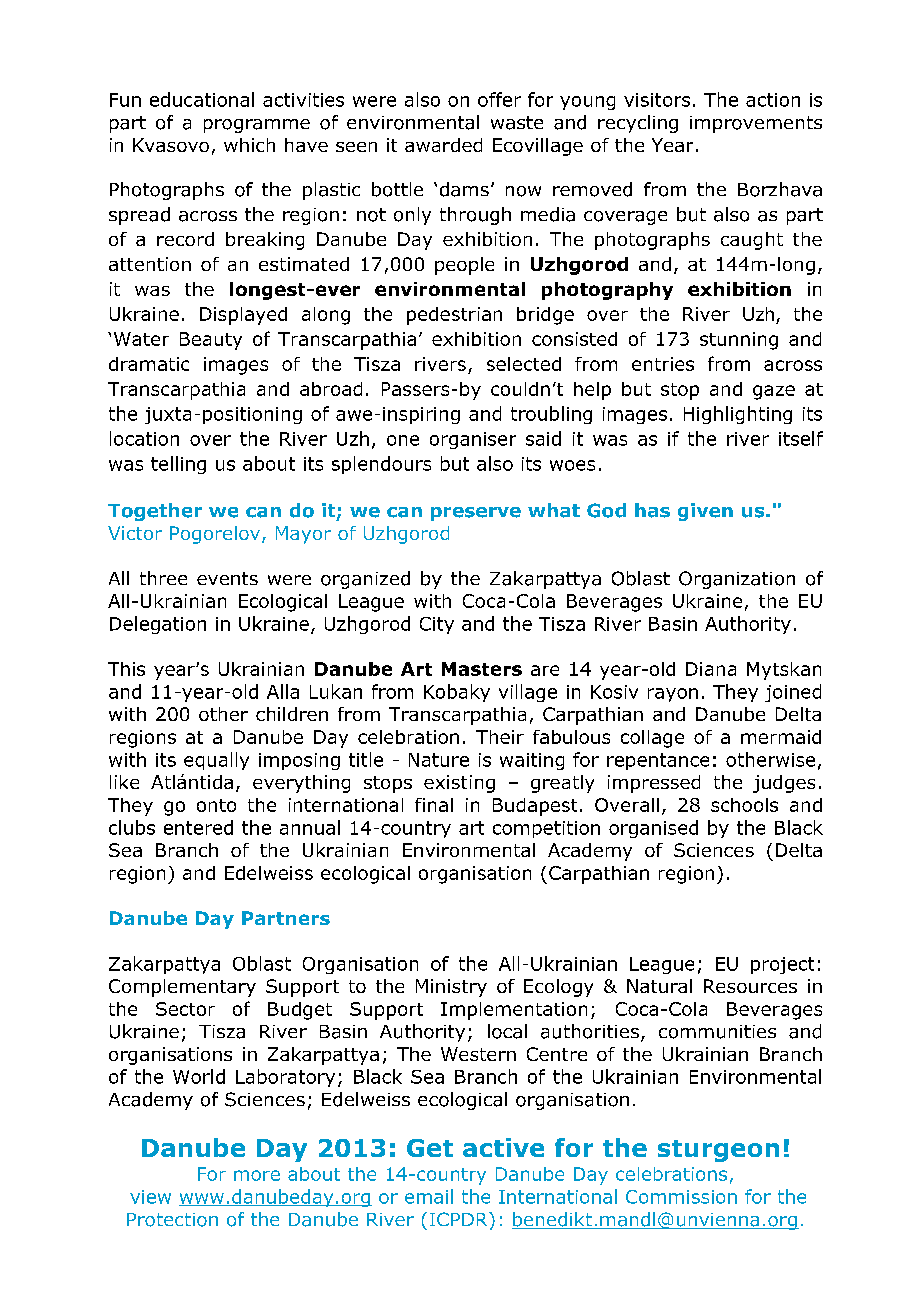  I want to click on schools, so click(744, 805).
